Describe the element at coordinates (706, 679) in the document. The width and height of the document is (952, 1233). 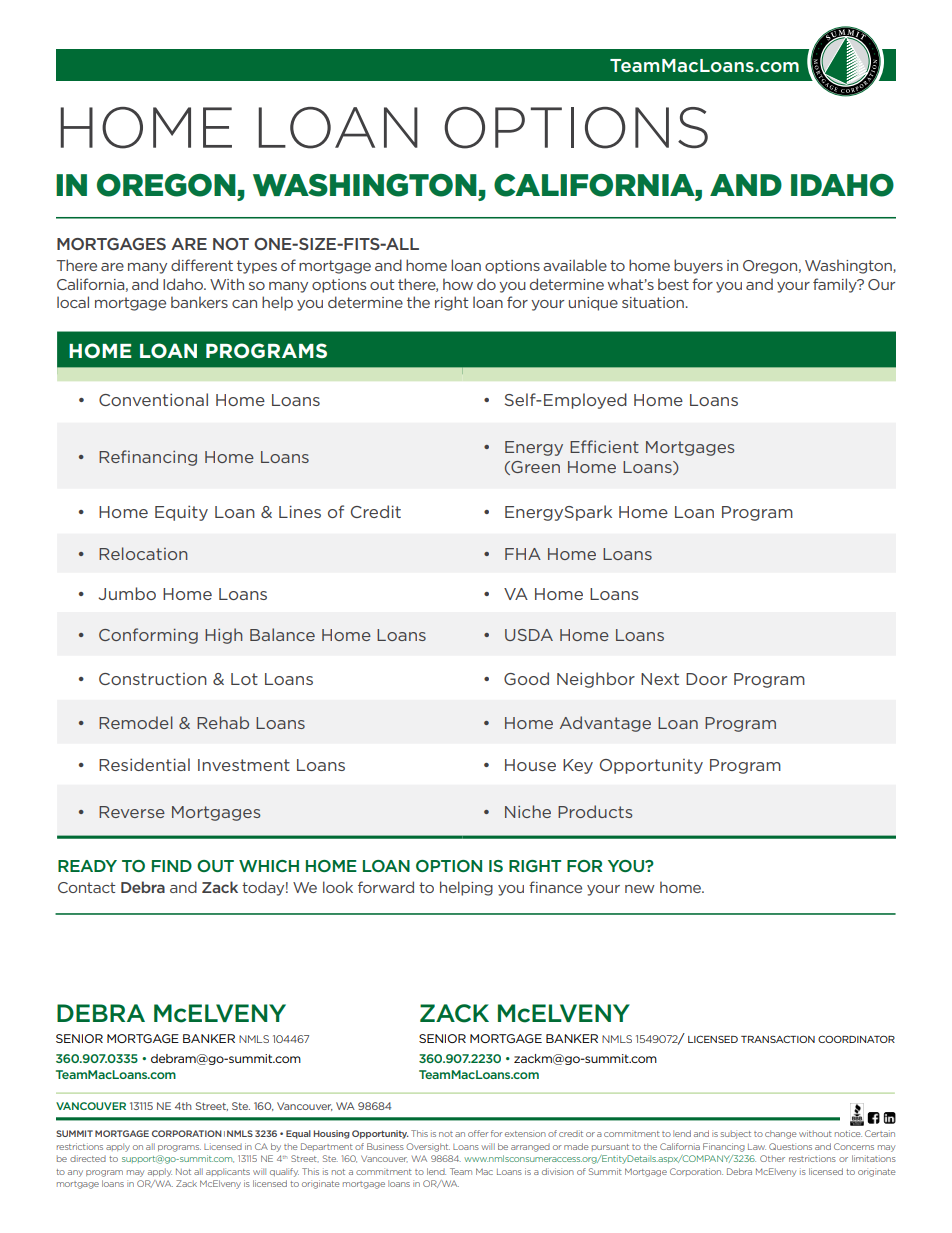
I see `Door` at that location.
